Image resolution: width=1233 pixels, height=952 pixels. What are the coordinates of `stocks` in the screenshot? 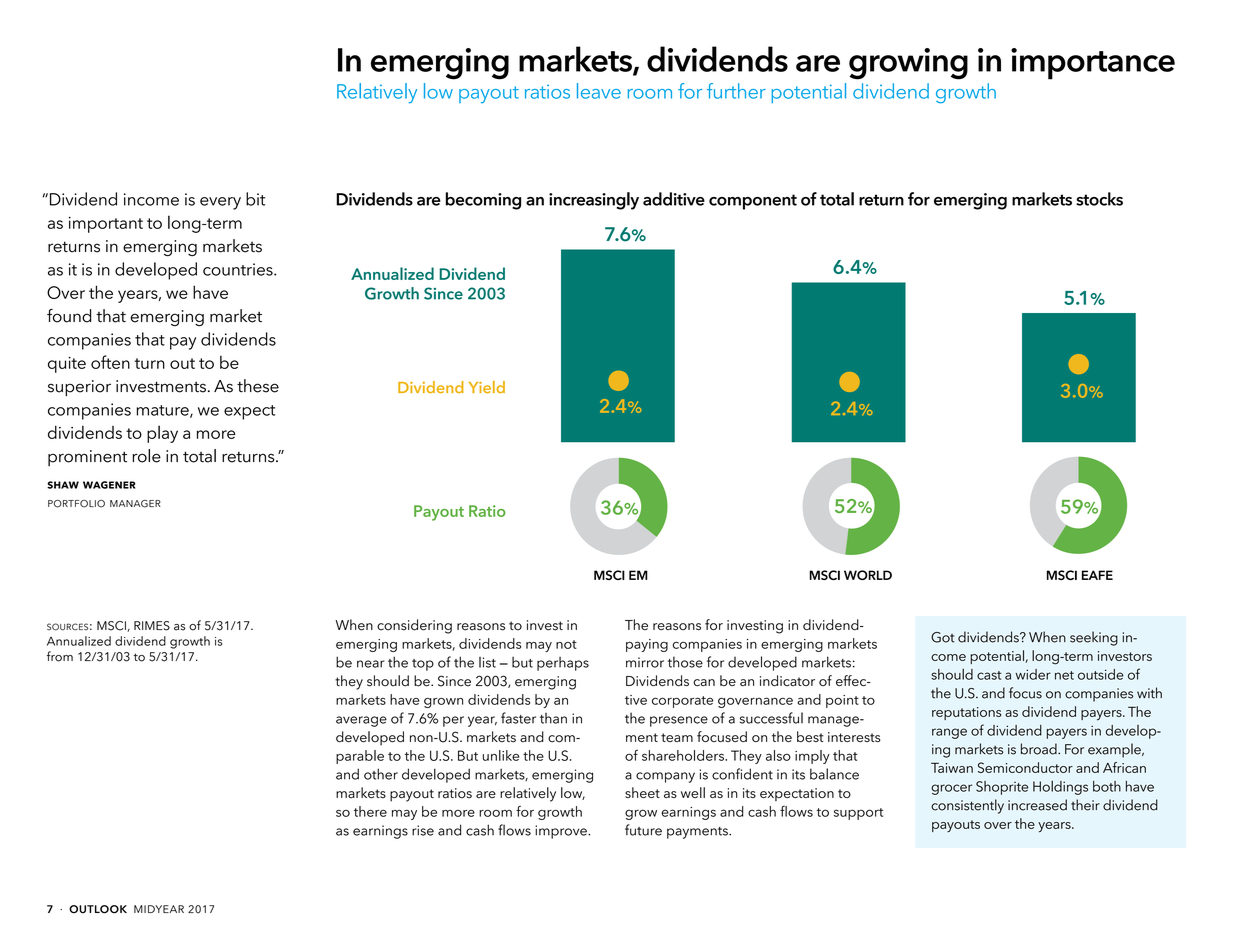 It's located at (1099, 199).
